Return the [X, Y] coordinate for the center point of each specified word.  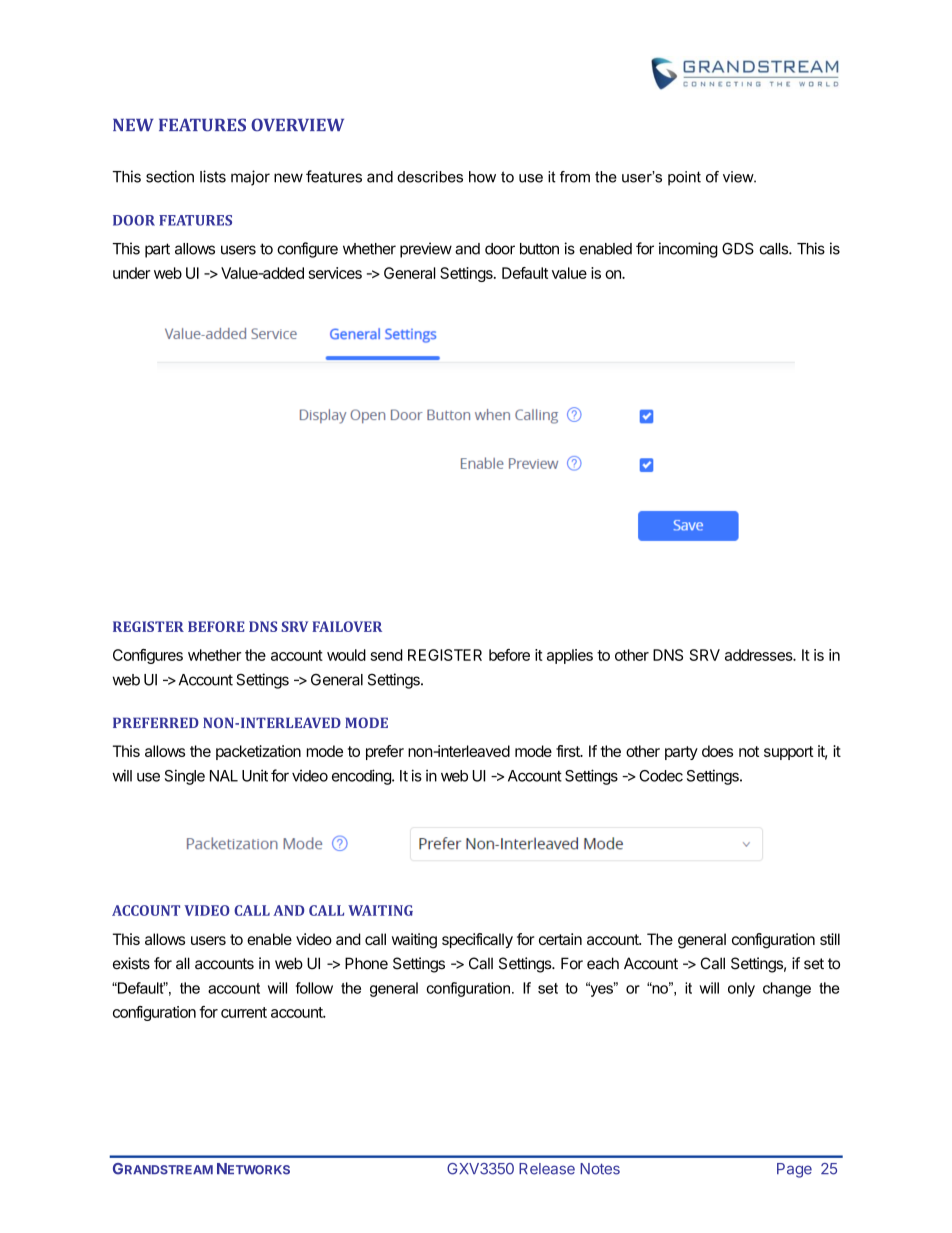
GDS [738, 248]
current [244, 1012]
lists [213, 176]
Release [547, 1169]
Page [794, 1170]
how [482, 177]
